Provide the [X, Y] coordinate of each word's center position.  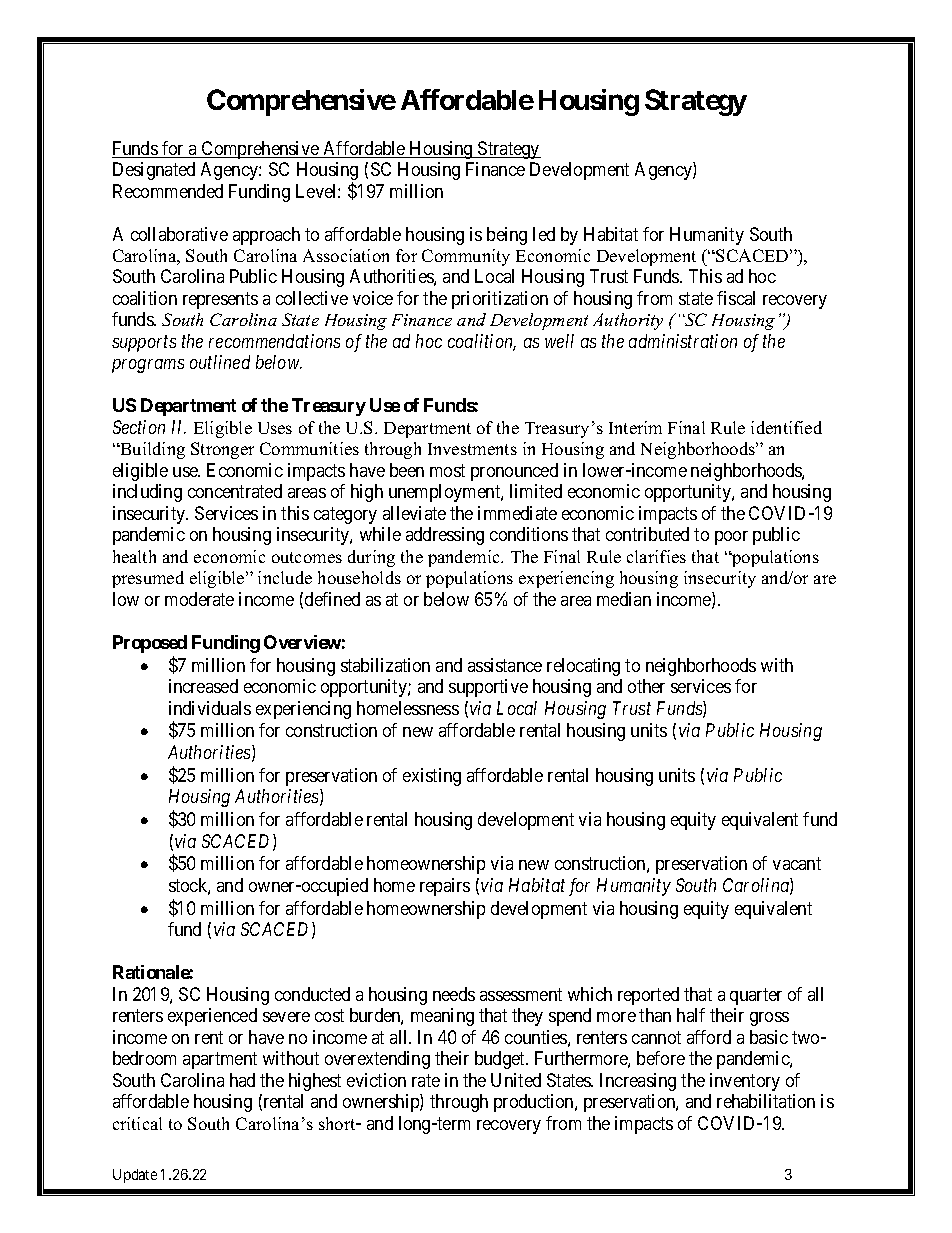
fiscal [736, 298]
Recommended [168, 191]
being [507, 236]
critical [137, 1123]
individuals [210, 708]
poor [731, 538]
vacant [797, 864]
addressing [445, 536]
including [147, 493]
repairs [445, 887]
